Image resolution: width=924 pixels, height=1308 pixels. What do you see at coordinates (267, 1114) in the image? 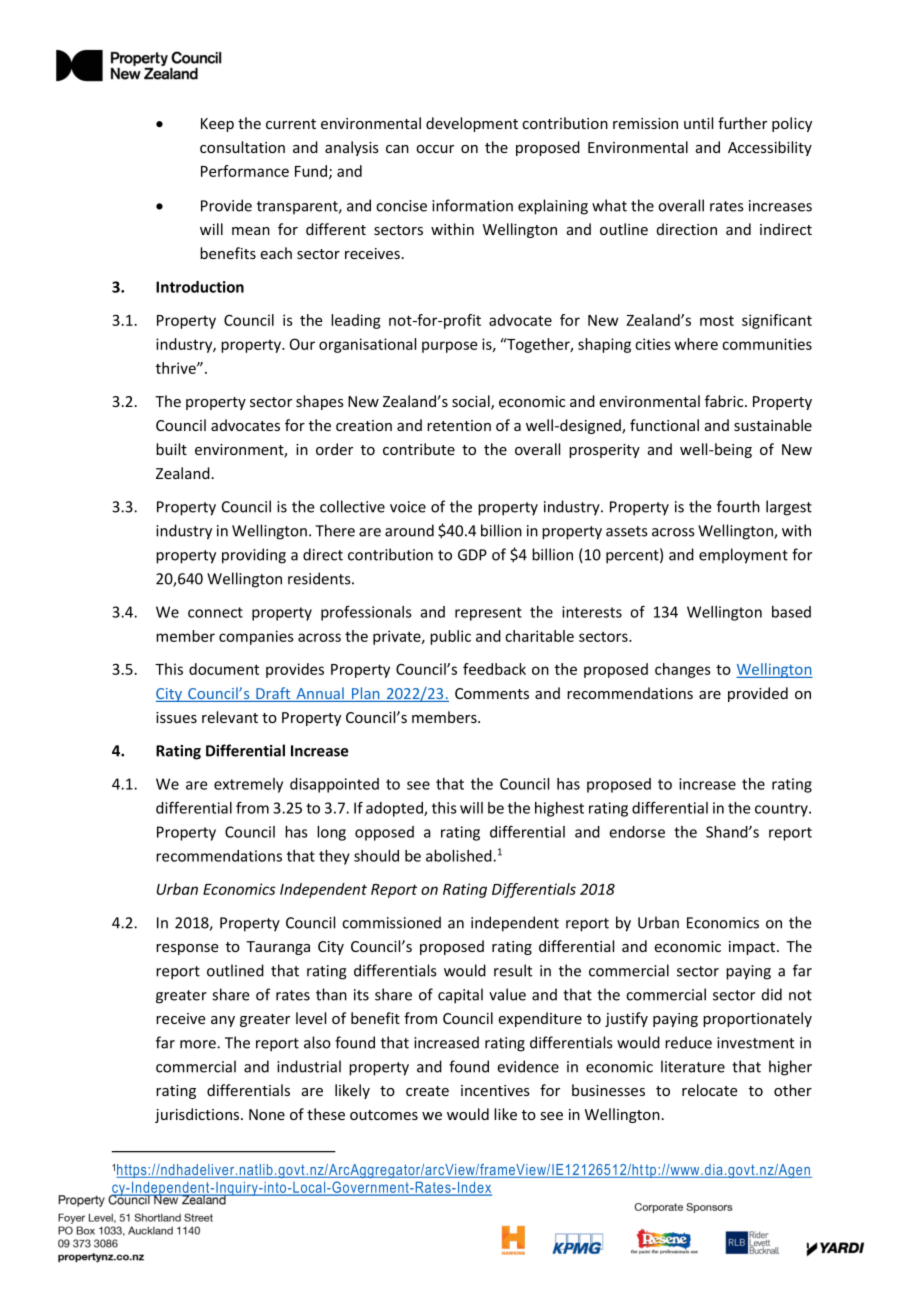
I see `None` at bounding box center [267, 1114].
